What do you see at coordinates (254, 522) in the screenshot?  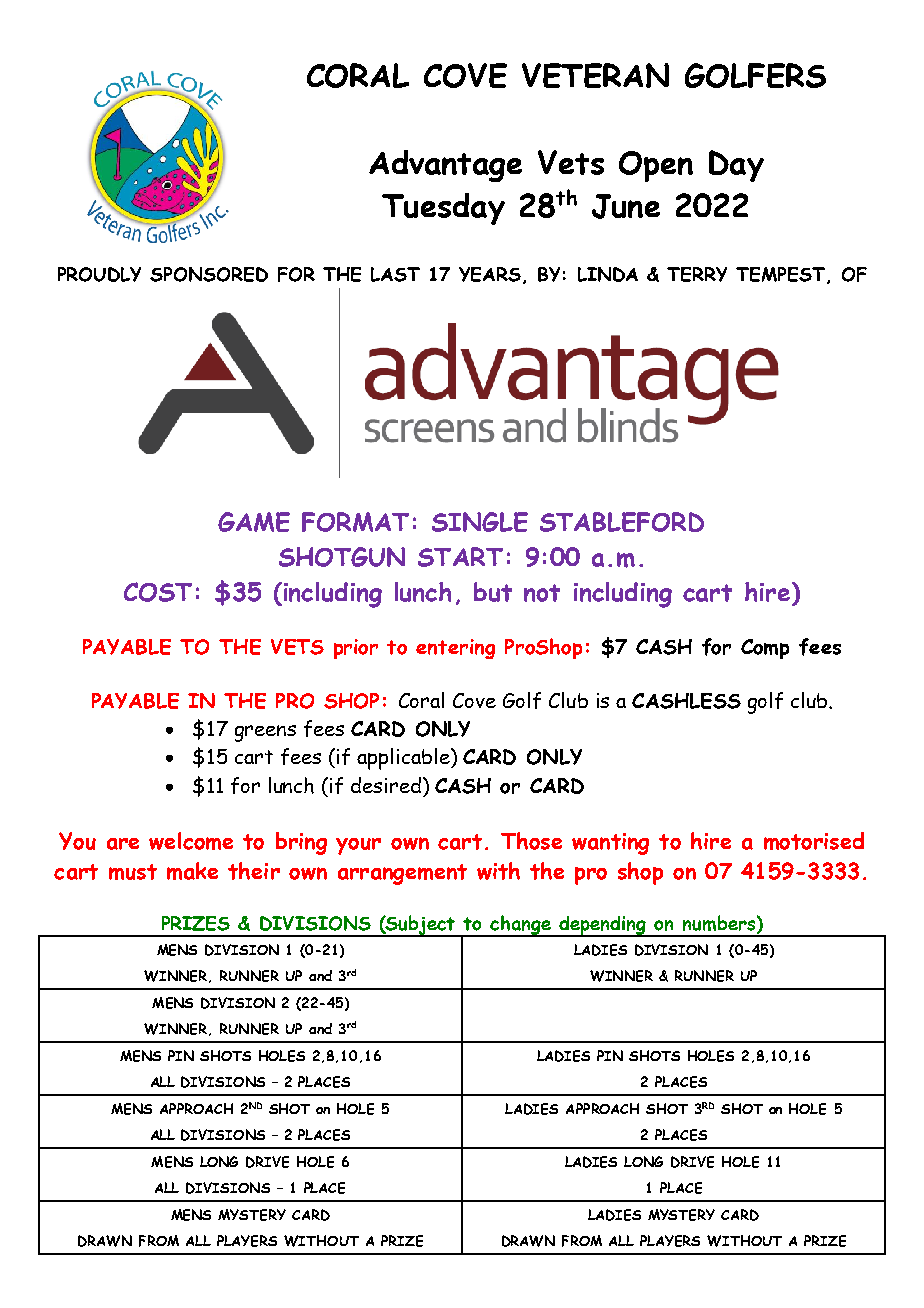 I see `GAME` at bounding box center [254, 522].
